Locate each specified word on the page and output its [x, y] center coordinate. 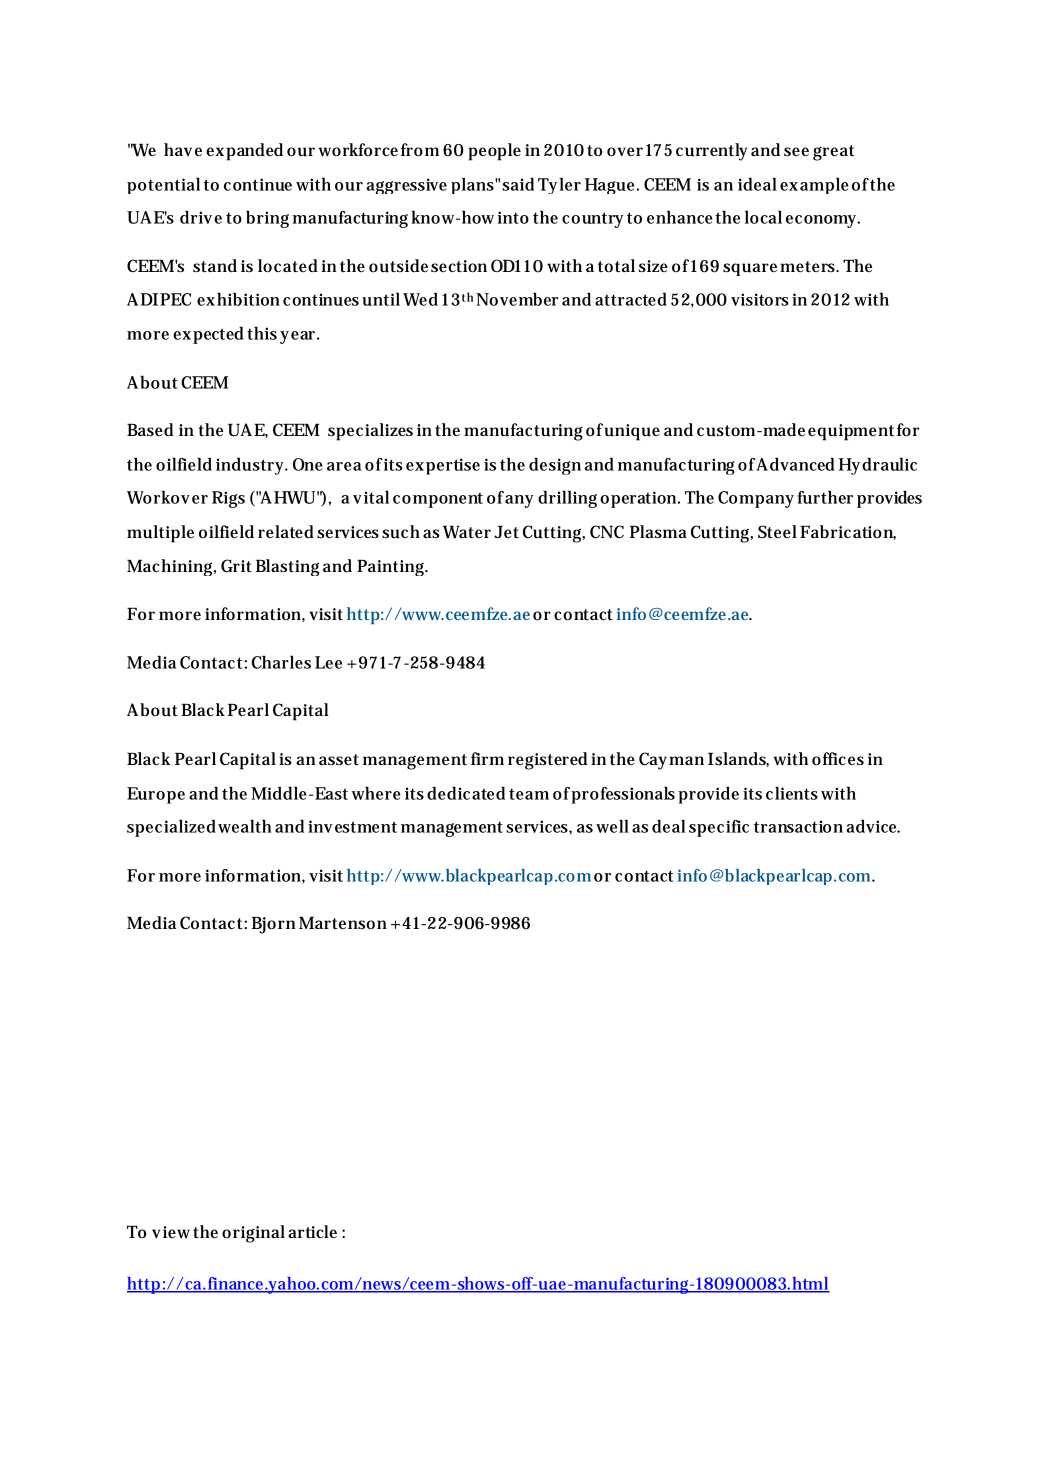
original [253, 1234]
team [529, 794]
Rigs [228, 499]
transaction [798, 826]
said [518, 184]
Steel [777, 532]
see [796, 152]
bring [267, 219]
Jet [506, 531]
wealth [244, 826]
